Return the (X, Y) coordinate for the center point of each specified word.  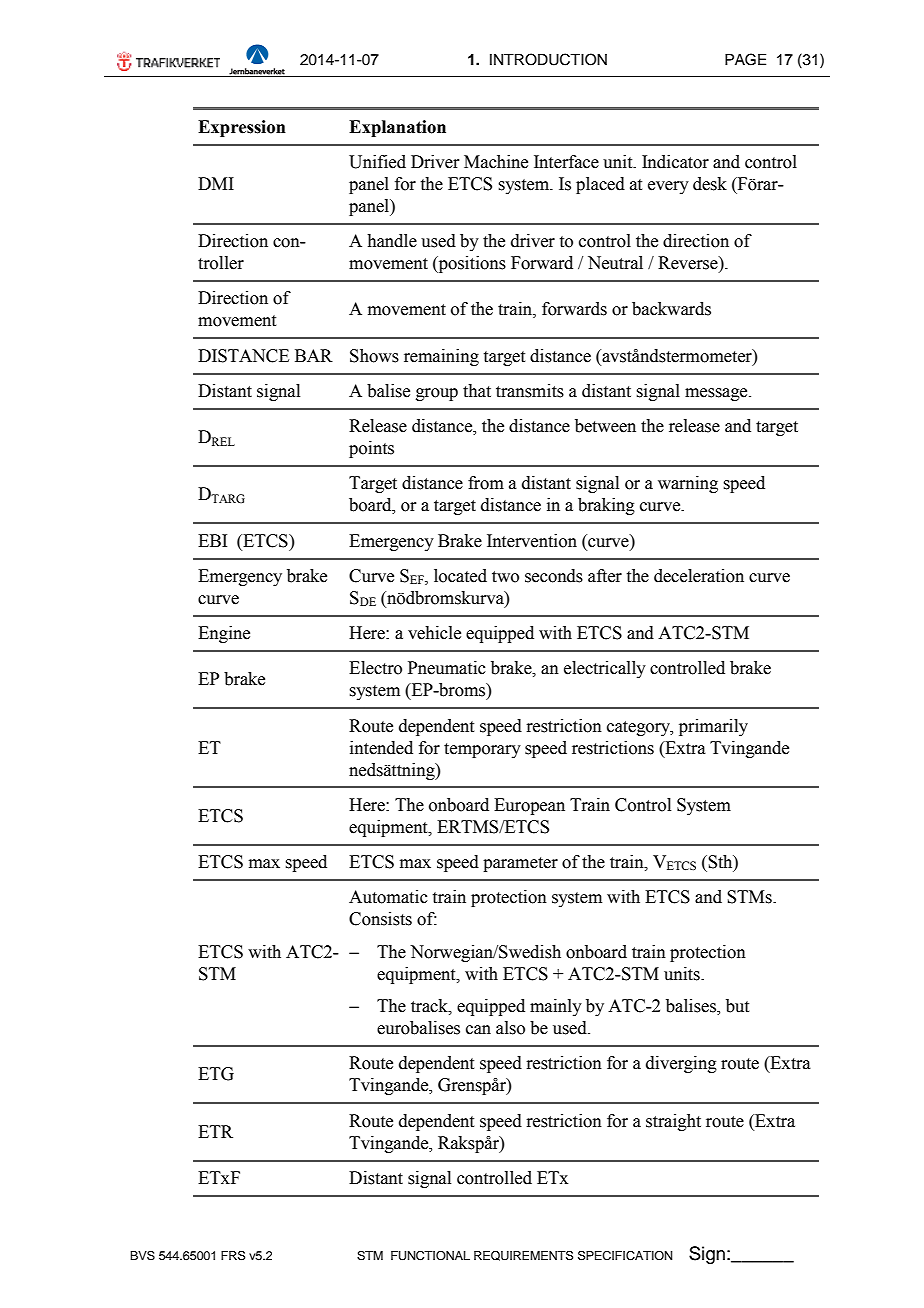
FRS (233, 1256)
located (460, 576)
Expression (242, 128)
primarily (713, 727)
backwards (671, 309)
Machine (496, 162)
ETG (216, 1074)
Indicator (675, 162)
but (737, 1006)
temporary (482, 750)
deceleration (699, 576)
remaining (441, 357)
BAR (314, 355)
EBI (212, 540)
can (478, 1030)
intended (381, 748)
